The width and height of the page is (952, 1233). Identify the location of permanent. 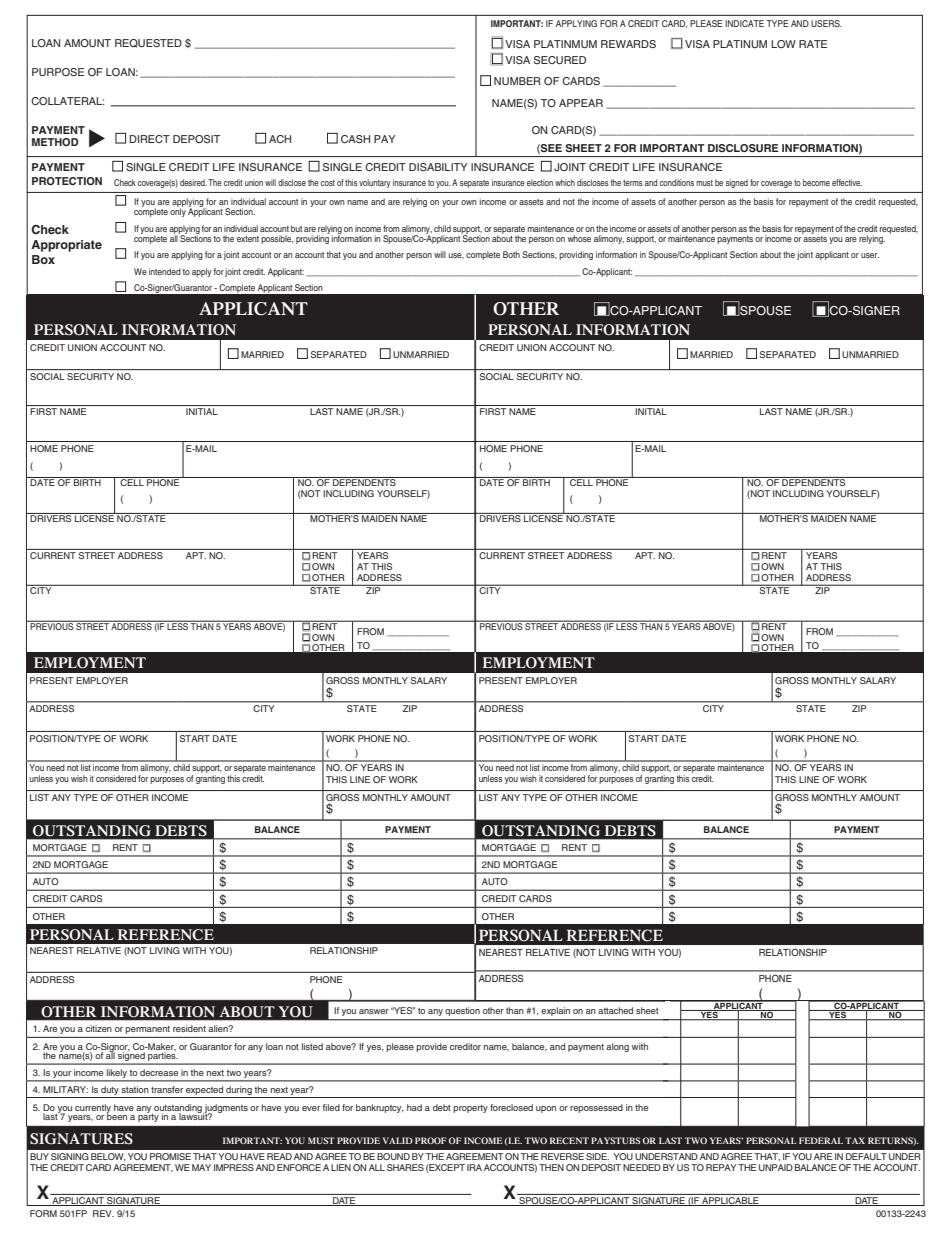
(147, 1030).
